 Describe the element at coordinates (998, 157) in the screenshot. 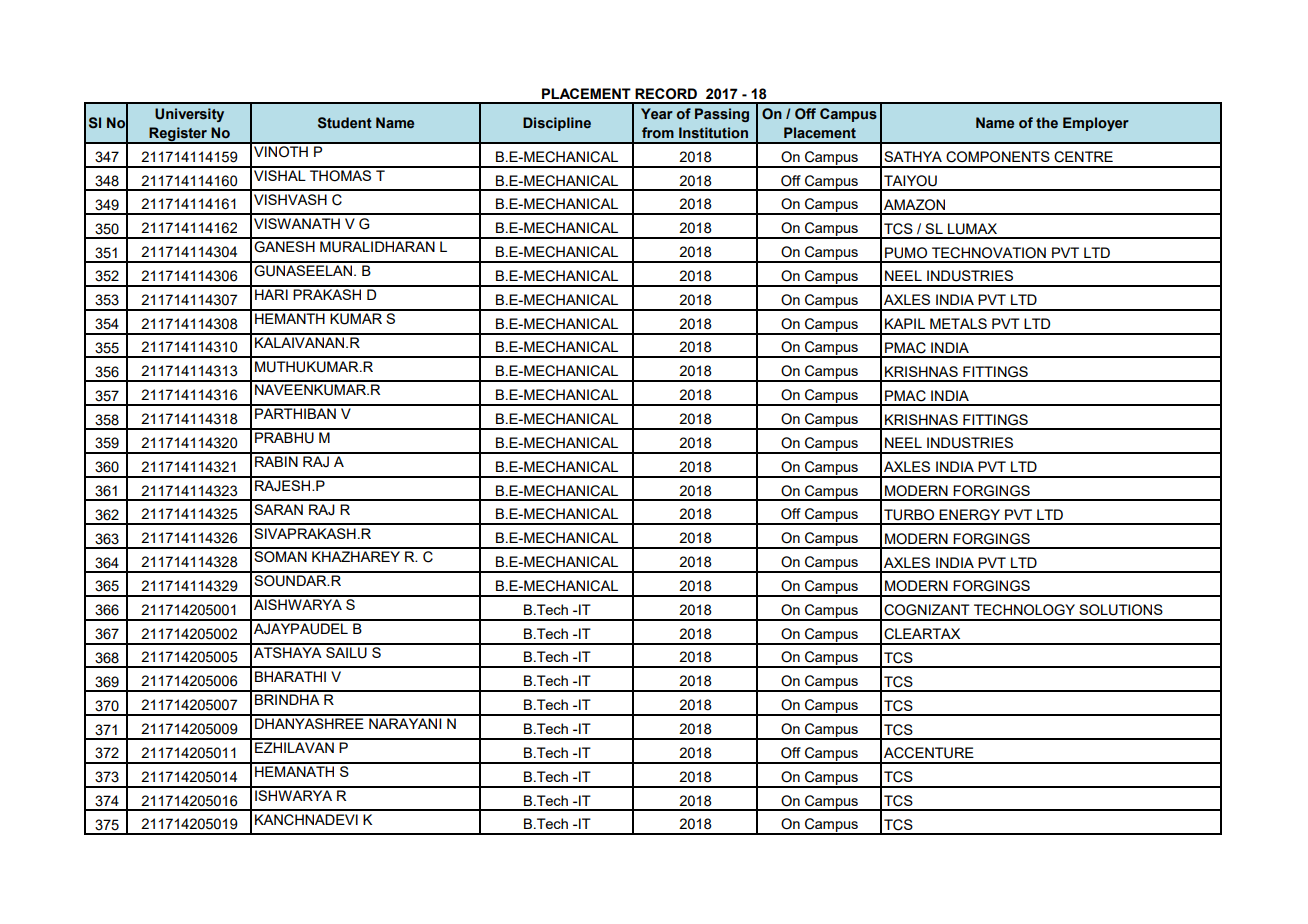

I see `COMPONENTS` at that location.
